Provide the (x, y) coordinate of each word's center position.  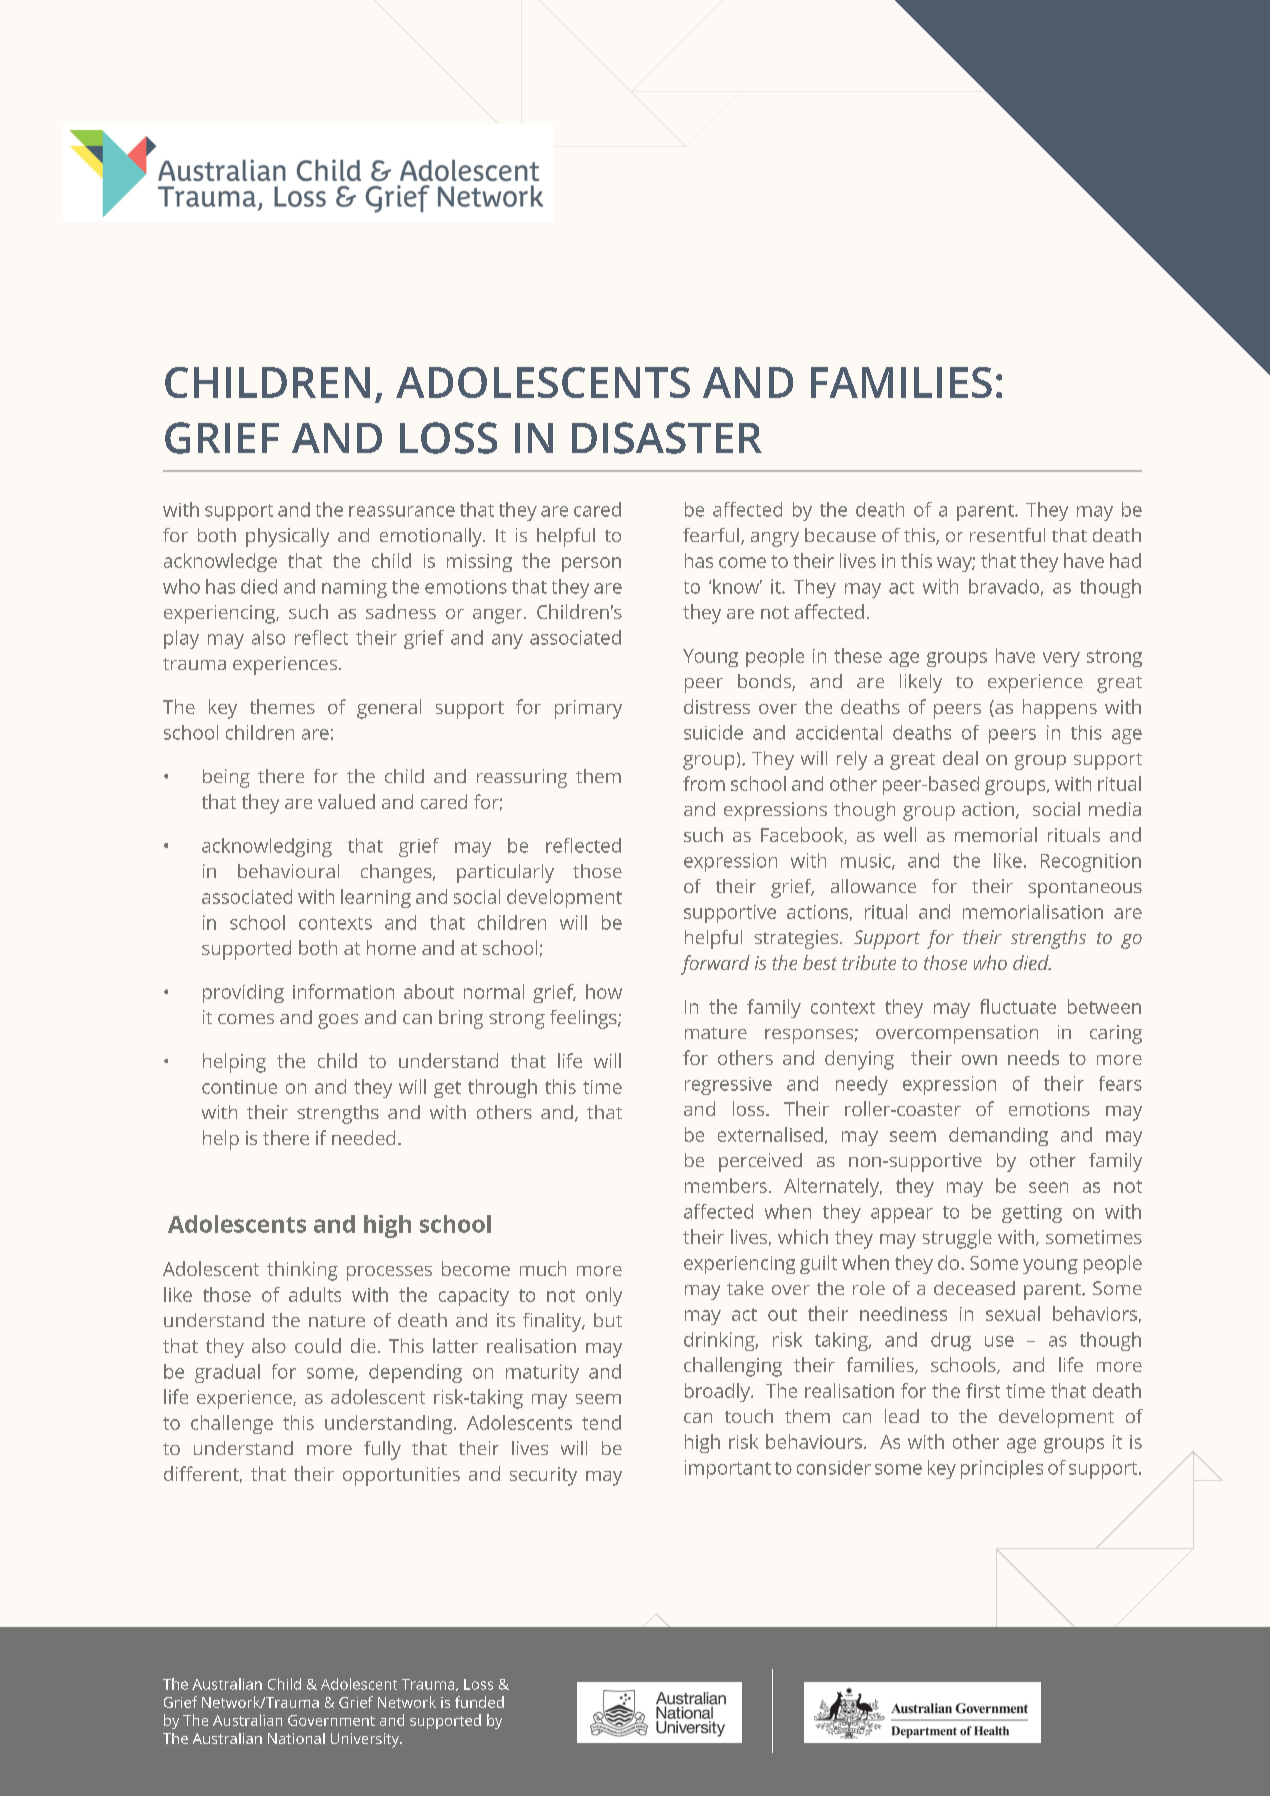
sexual (1013, 1313)
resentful (1007, 535)
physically (287, 537)
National (296, 1738)
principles (1002, 1469)
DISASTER (667, 438)
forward (715, 965)
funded (479, 1702)
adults (315, 1294)
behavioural (288, 871)
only (604, 1296)
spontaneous (1085, 889)
